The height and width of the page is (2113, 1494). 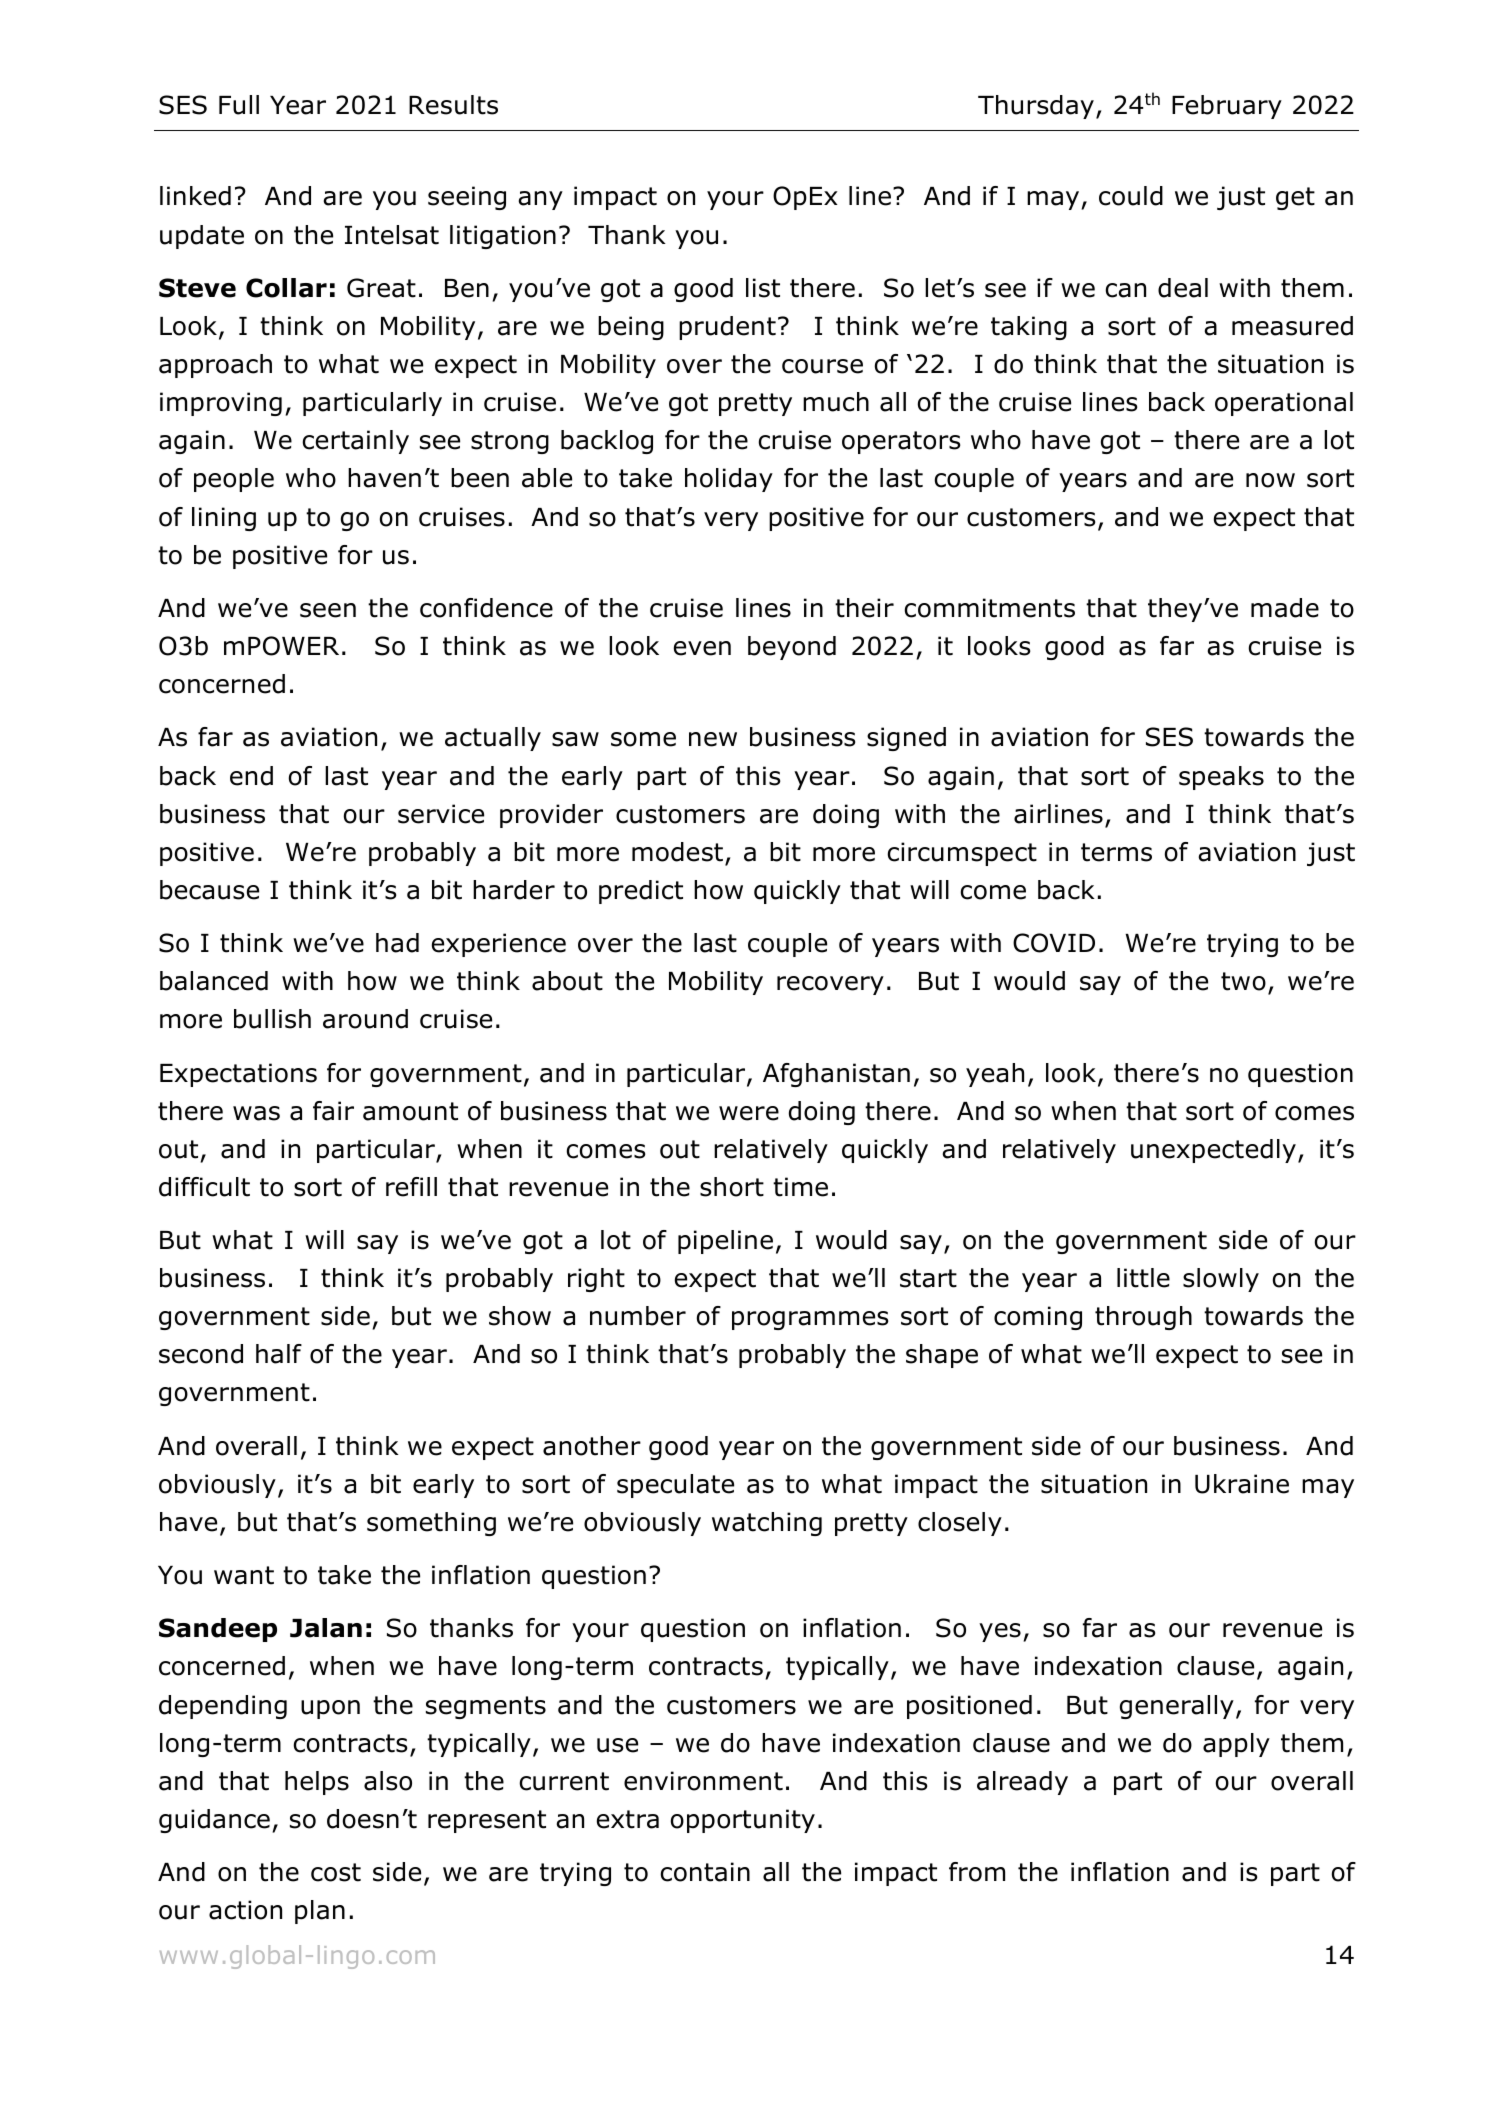 I want to click on Afghanistan, so click(x=836, y=1075).
